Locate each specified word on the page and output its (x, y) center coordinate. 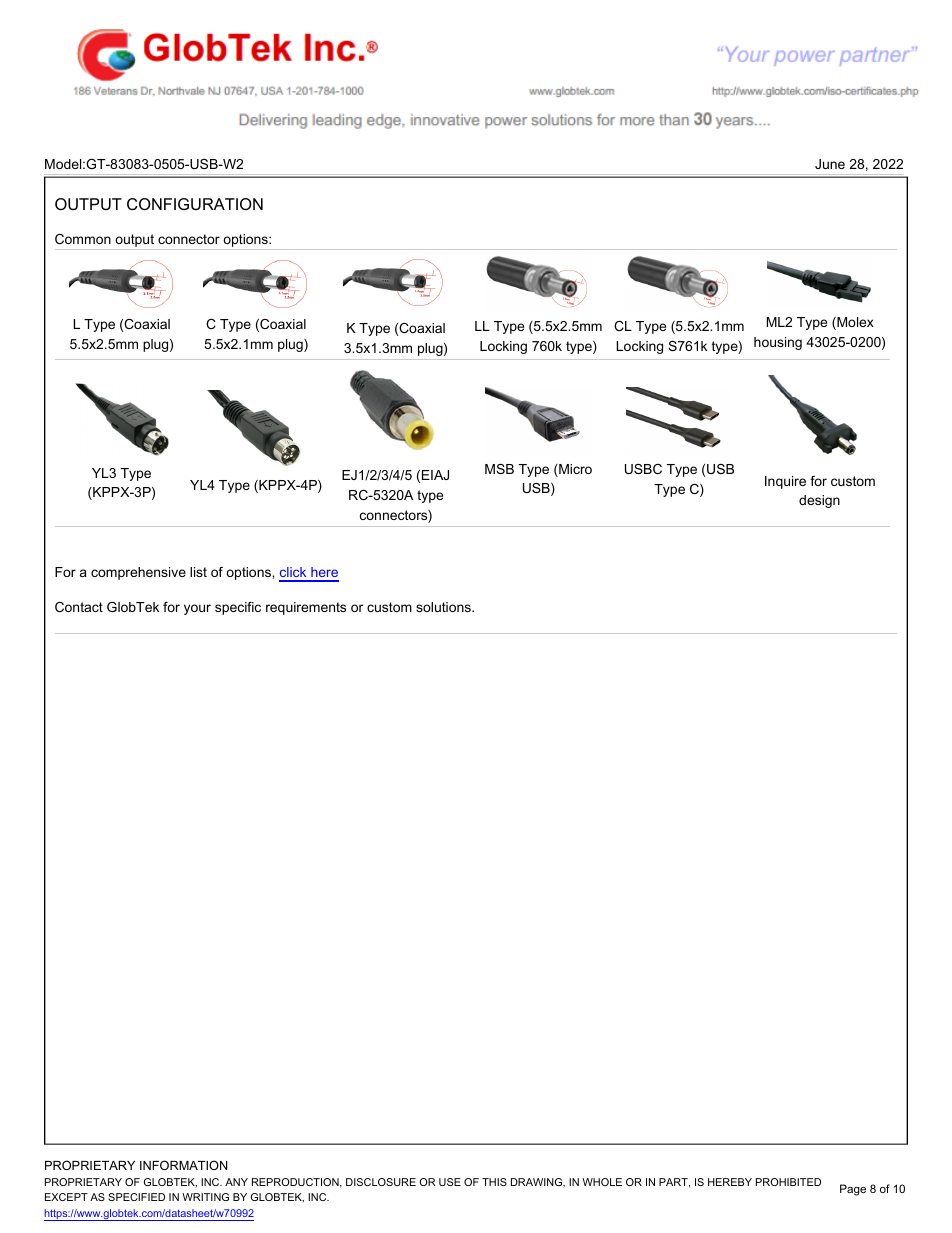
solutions (444, 607)
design (819, 501)
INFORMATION (184, 1165)
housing (778, 343)
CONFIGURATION (195, 204)
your (197, 609)
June (830, 164)
